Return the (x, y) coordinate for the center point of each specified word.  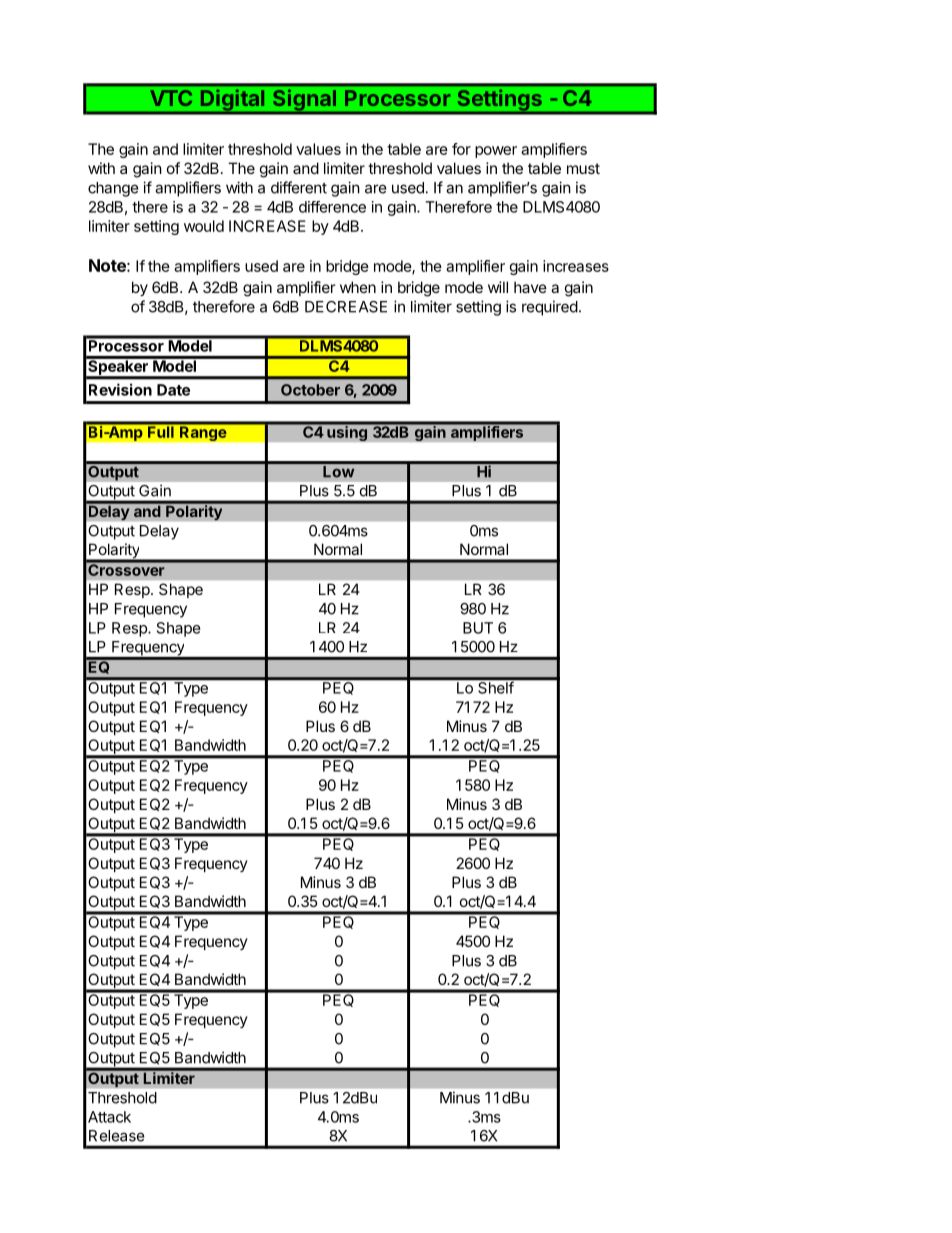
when (358, 287)
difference (332, 207)
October (310, 390)
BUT (478, 628)
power (496, 152)
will (498, 287)
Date (173, 390)
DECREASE (346, 307)
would (204, 226)
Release (117, 1136)
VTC (171, 98)
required (550, 308)
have (530, 287)
